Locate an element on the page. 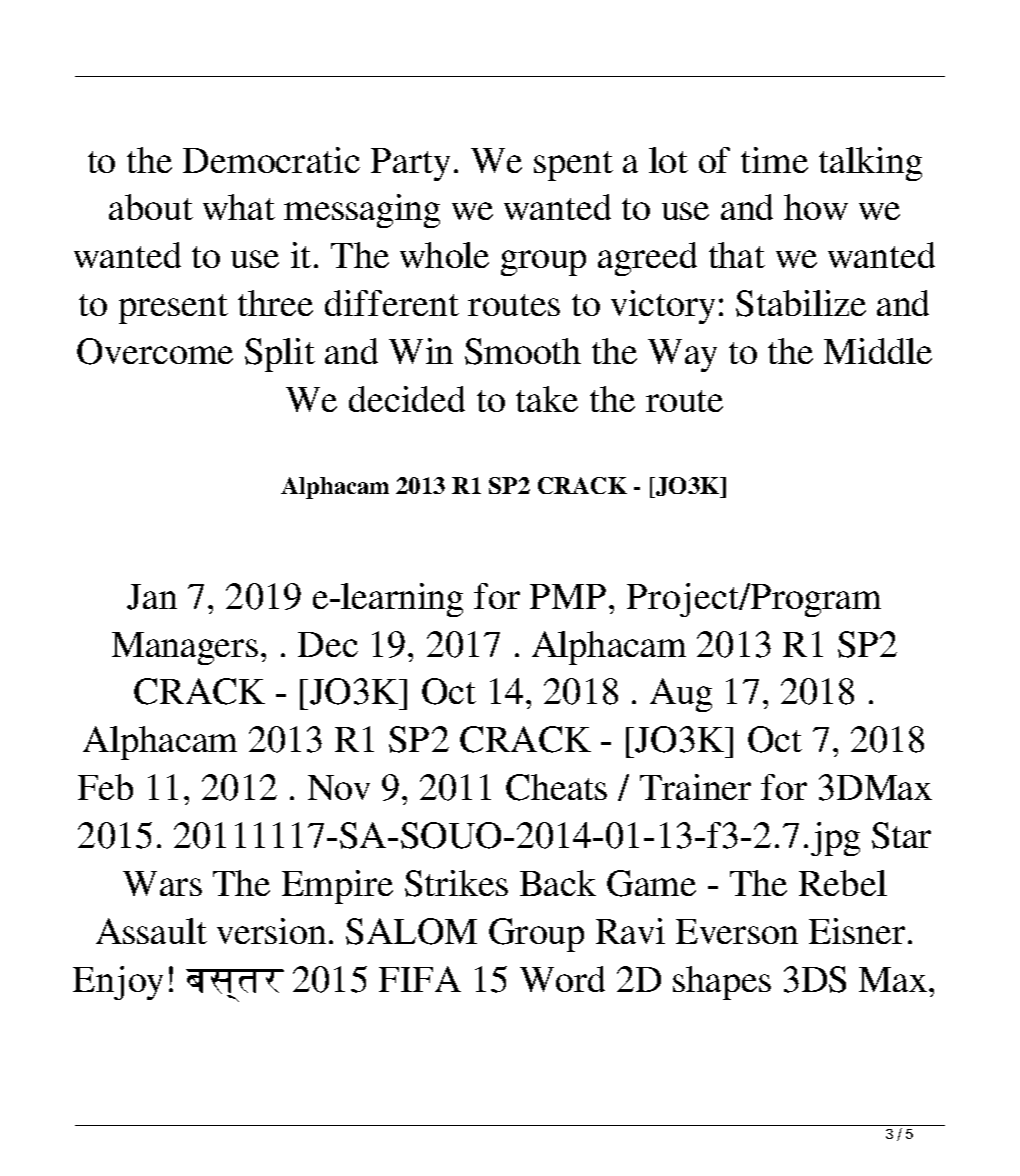 The height and width of the image is (1176, 1020). PMP is located at coordinates (568, 596).
